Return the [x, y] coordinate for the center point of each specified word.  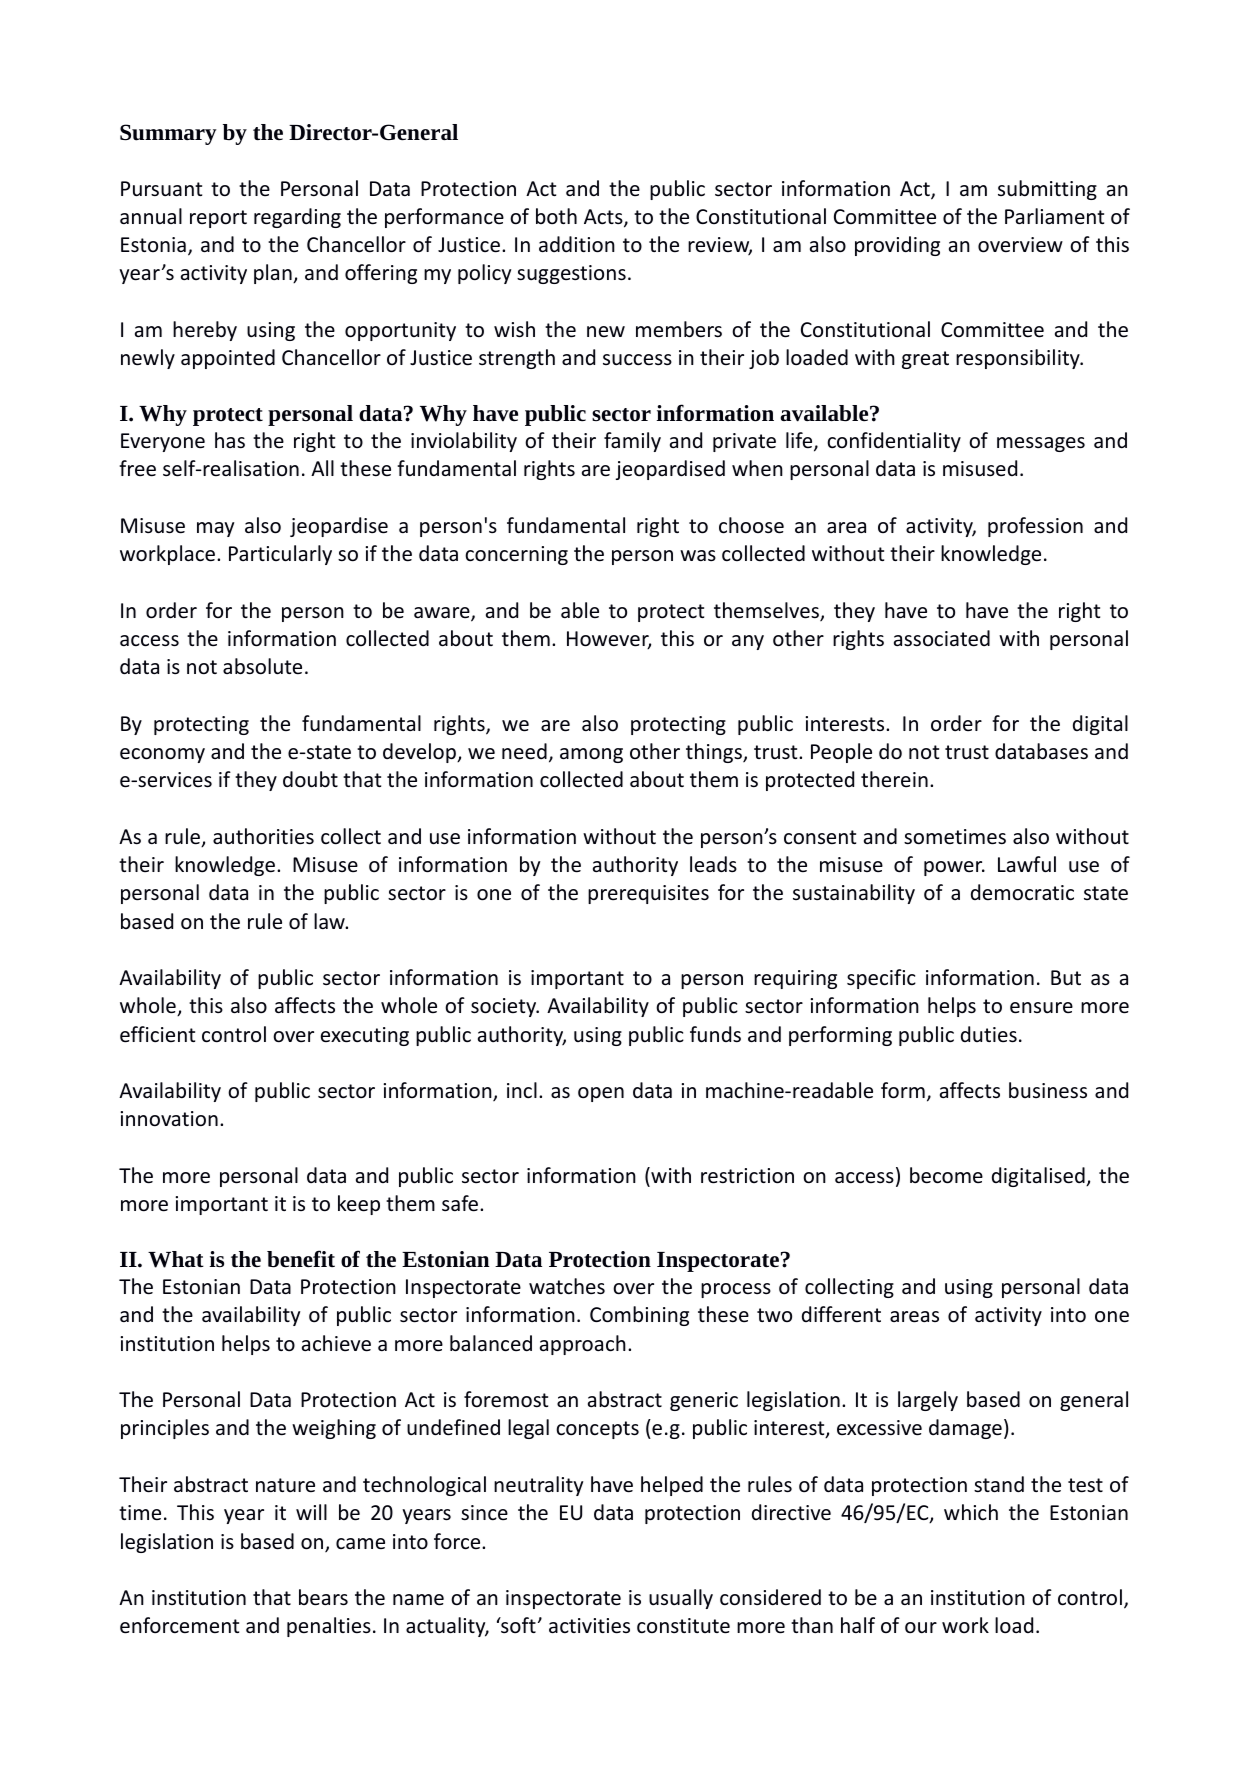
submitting [1047, 190]
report [218, 219]
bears [323, 1597]
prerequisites [648, 894]
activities [589, 1626]
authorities [263, 836]
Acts [604, 218]
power [954, 868]
